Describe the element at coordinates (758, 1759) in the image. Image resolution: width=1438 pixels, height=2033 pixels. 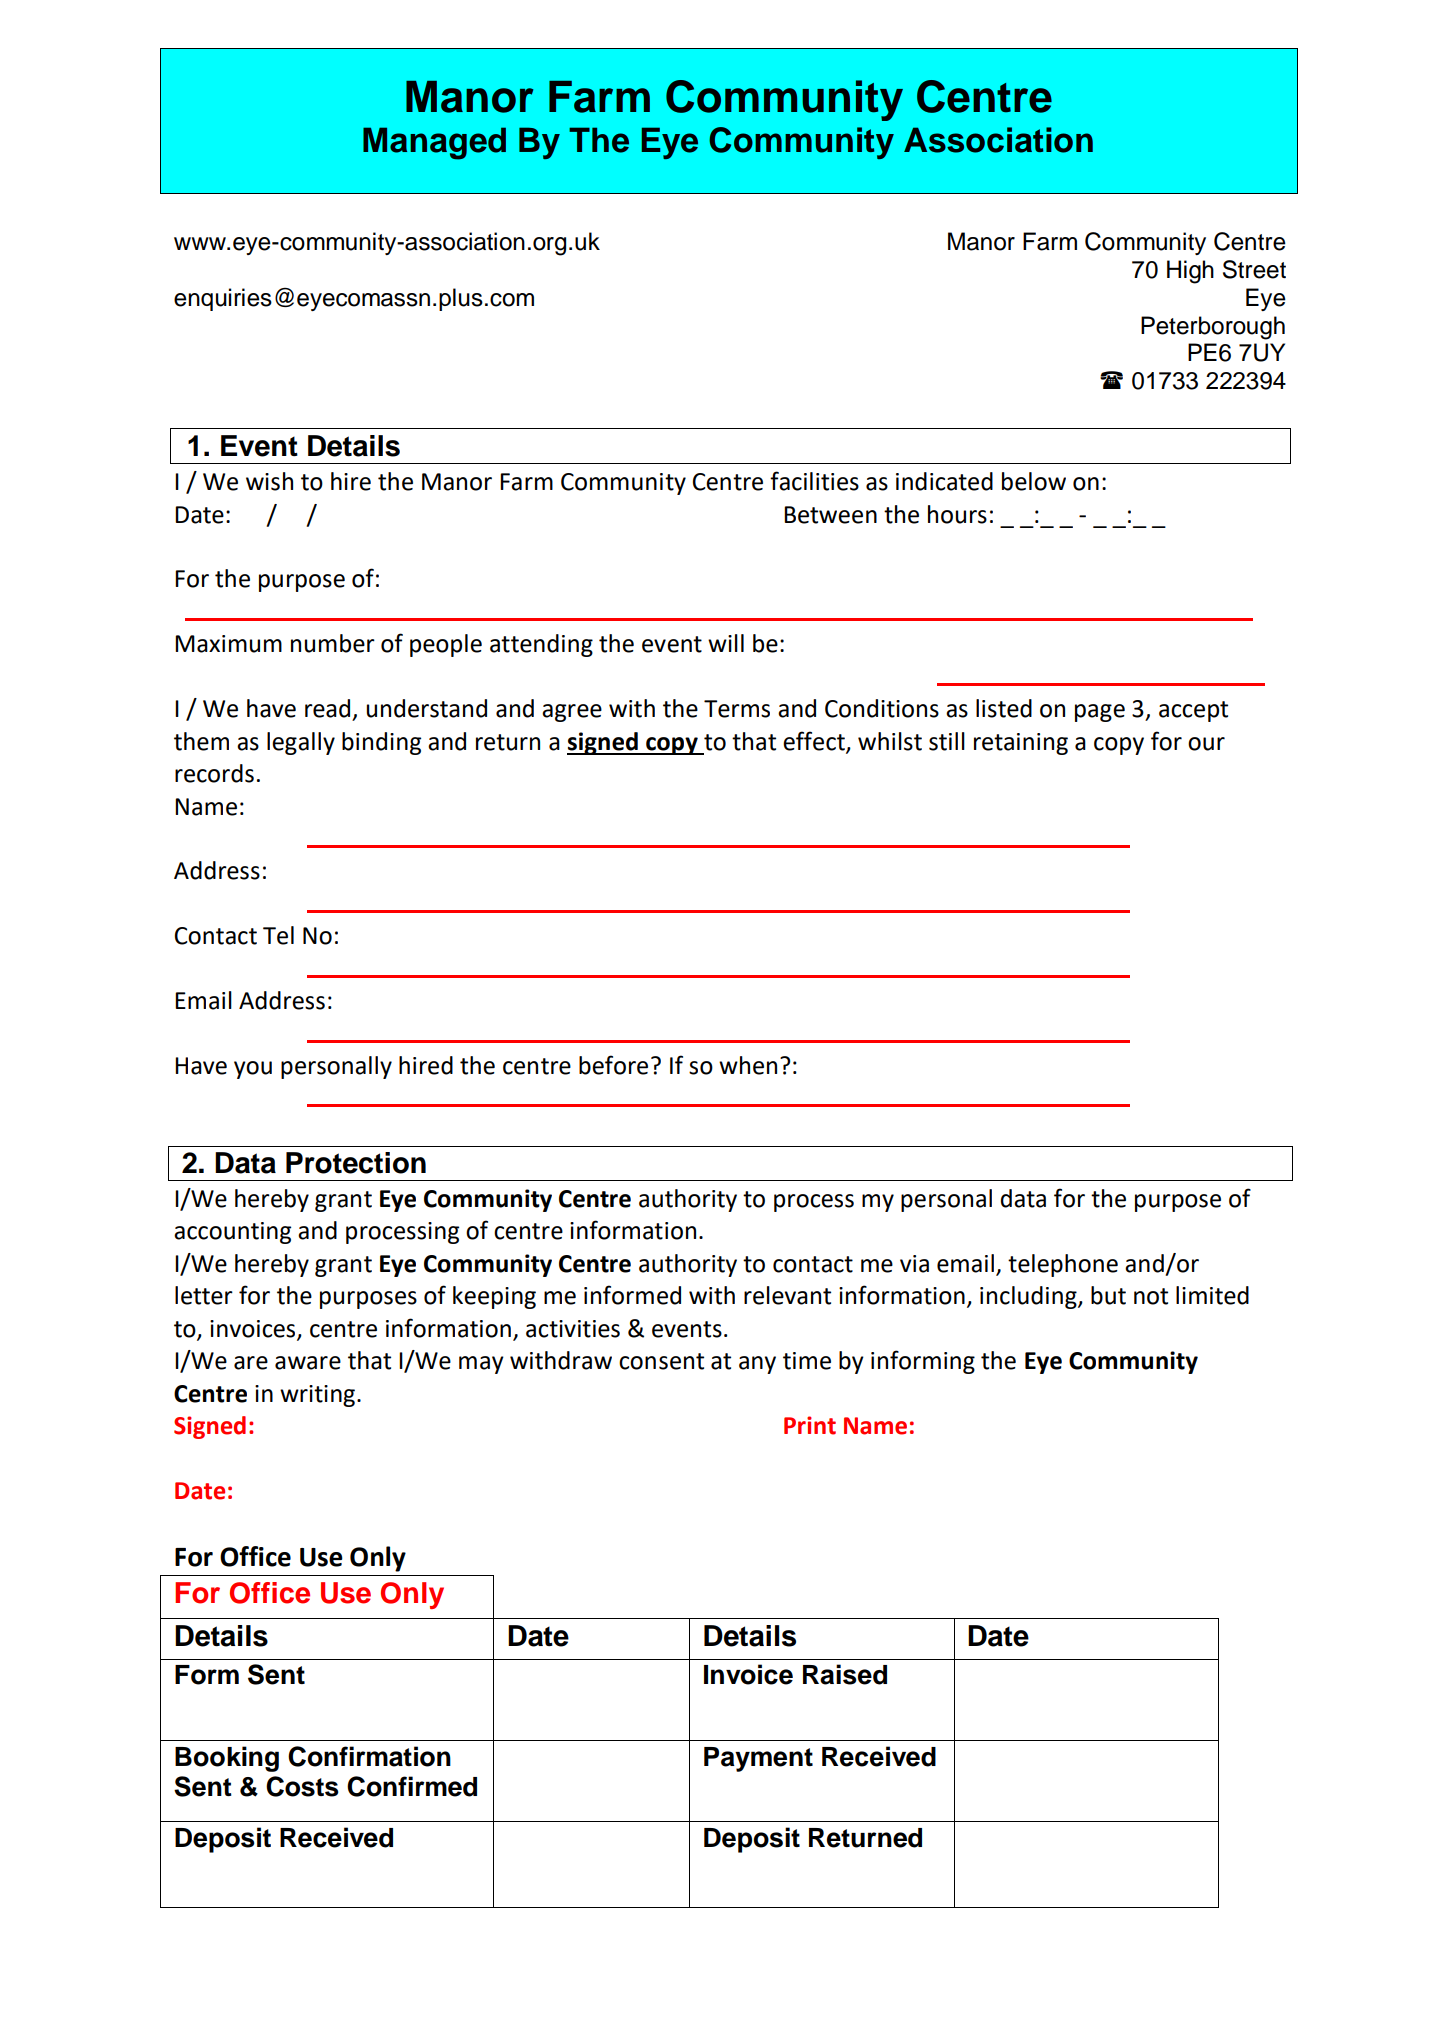
I see `Payment` at that location.
